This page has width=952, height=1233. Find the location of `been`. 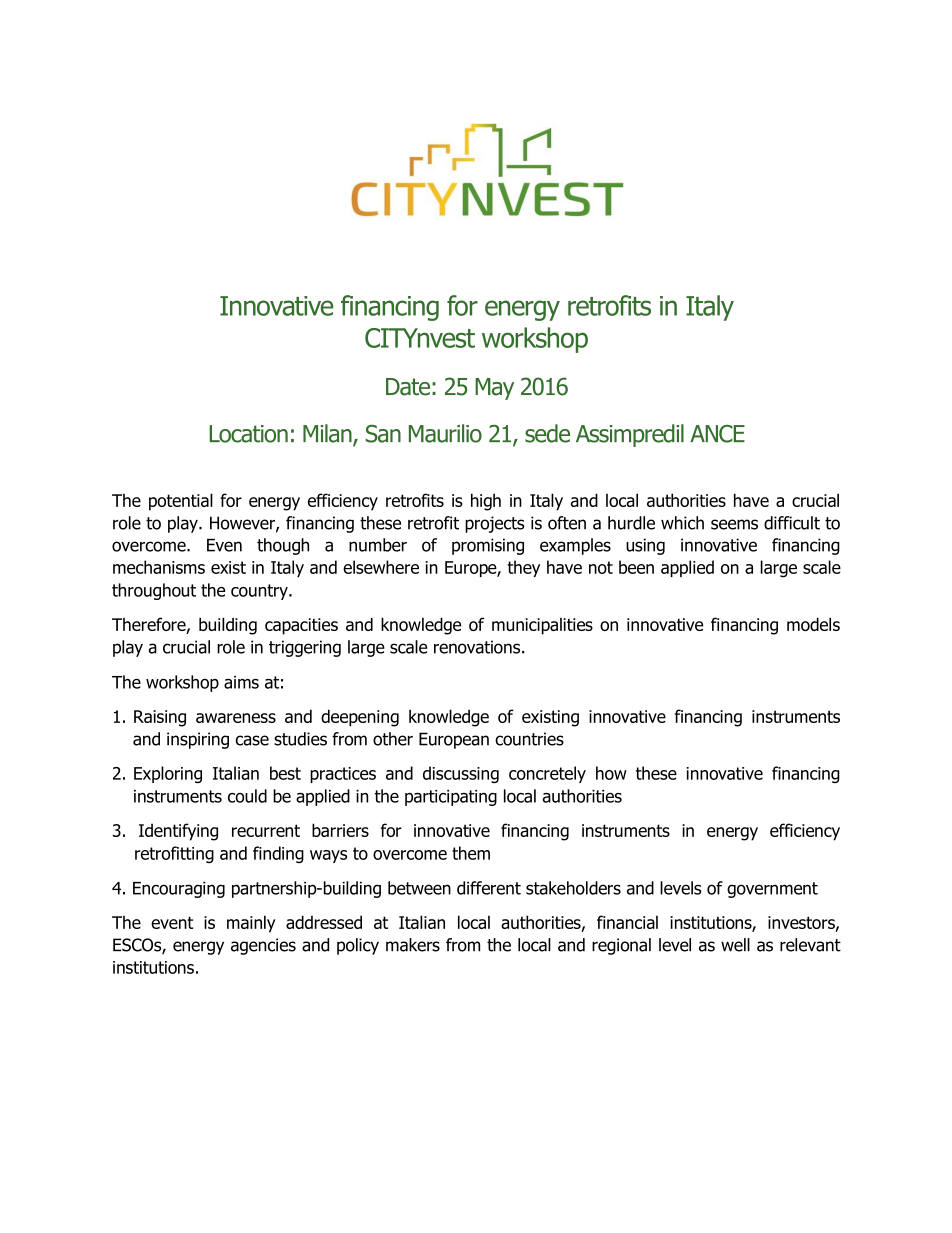

been is located at coordinates (636, 567).
